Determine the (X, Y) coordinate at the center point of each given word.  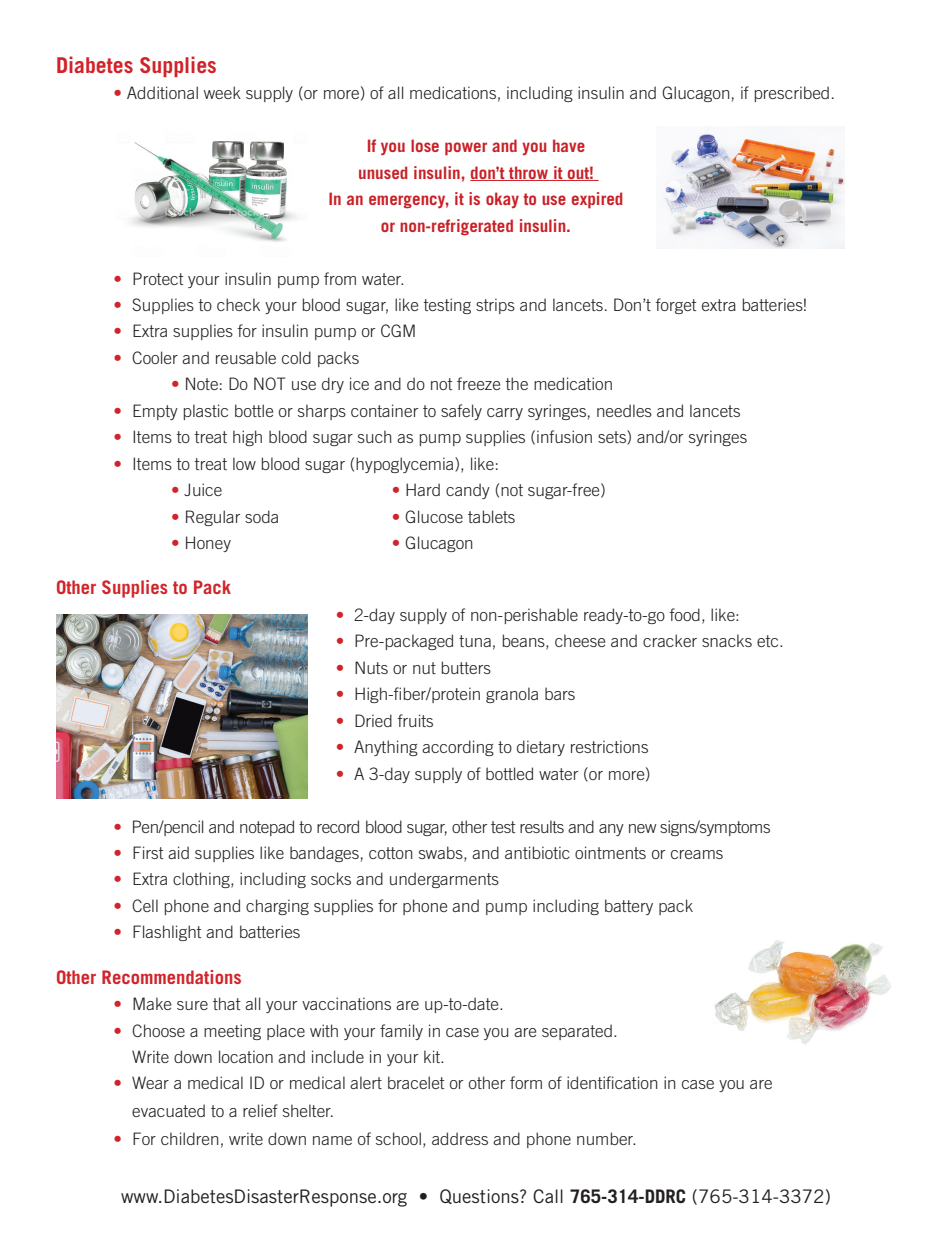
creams (697, 854)
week (222, 92)
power (466, 149)
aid (178, 852)
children (190, 1138)
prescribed (792, 94)
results (542, 826)
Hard (423, 489)
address (460, 1138)
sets (613, 437)
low (244, 463)
